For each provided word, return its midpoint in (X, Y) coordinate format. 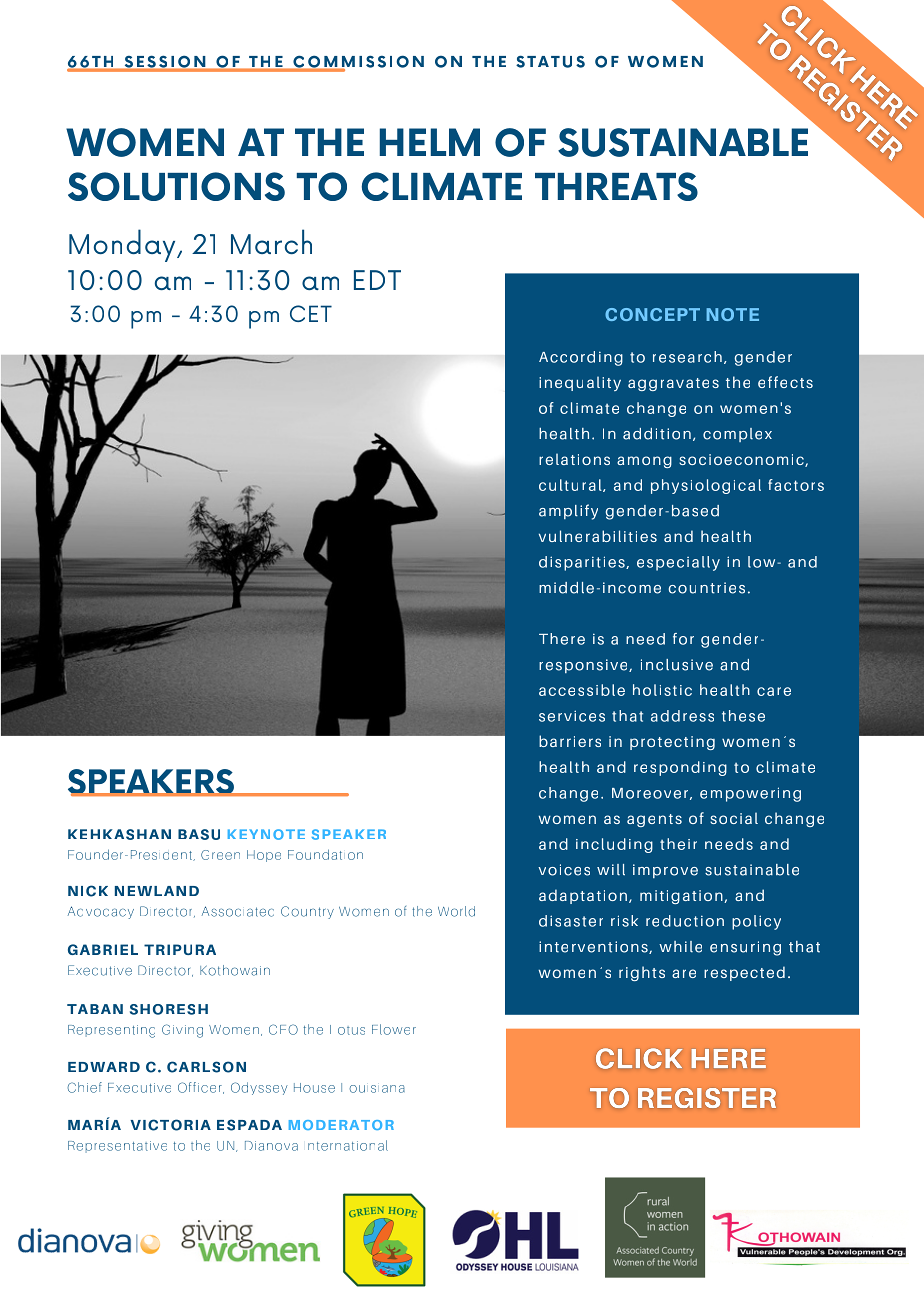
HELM (430, 142)
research (687, 357)
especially (678, 563)
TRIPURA (180, 949)
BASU (199, 834)
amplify (568, 512)
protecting (672, 743)
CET (311, 313)
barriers (570, 741)
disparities (583, 563)
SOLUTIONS (176, 186)
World (456, 911)
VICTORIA (170, 1125)
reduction (685, 921)
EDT (377, 280)
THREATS (616, 186)
